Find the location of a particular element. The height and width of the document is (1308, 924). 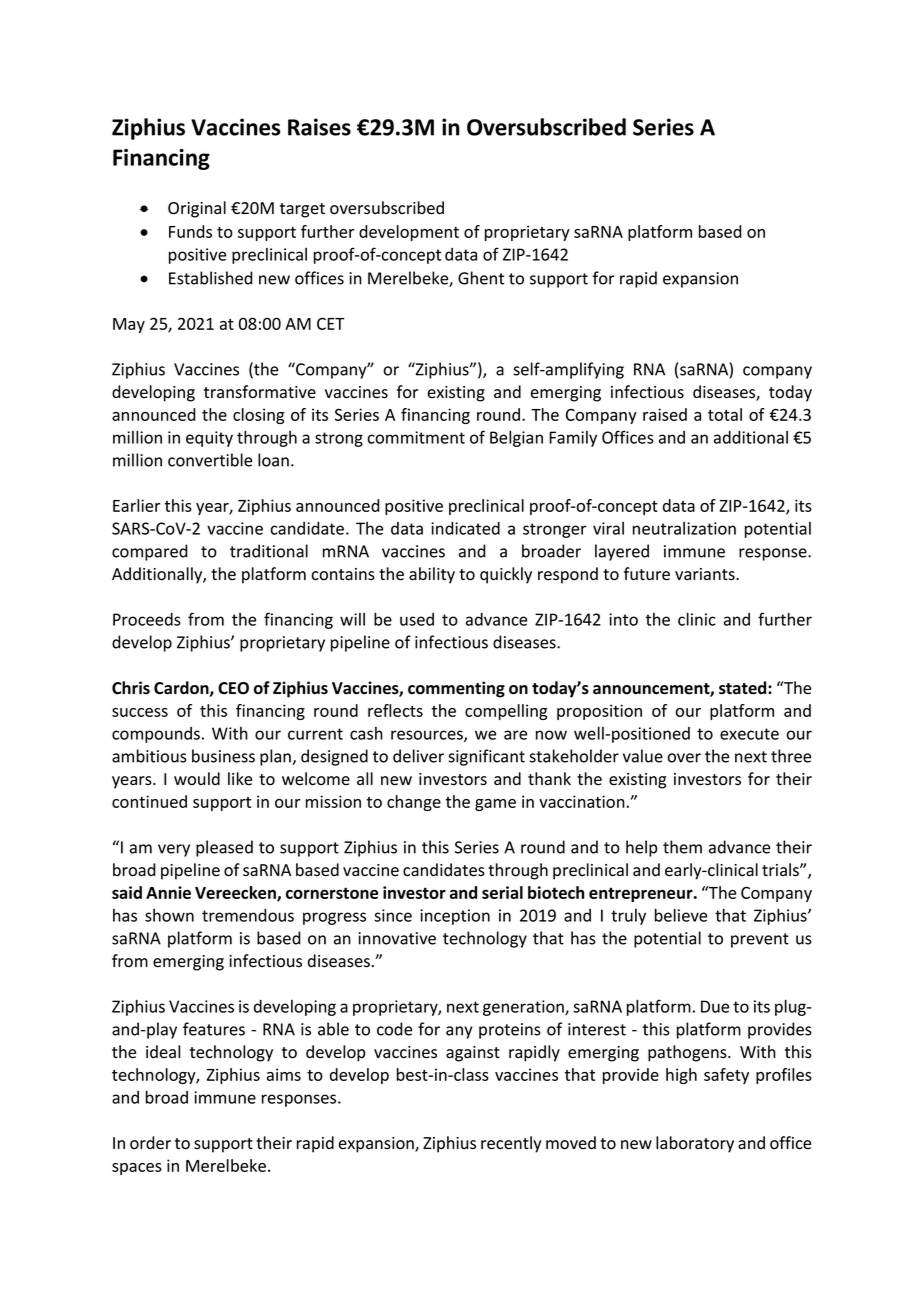

indicated is located at coordinates (465, 528).
